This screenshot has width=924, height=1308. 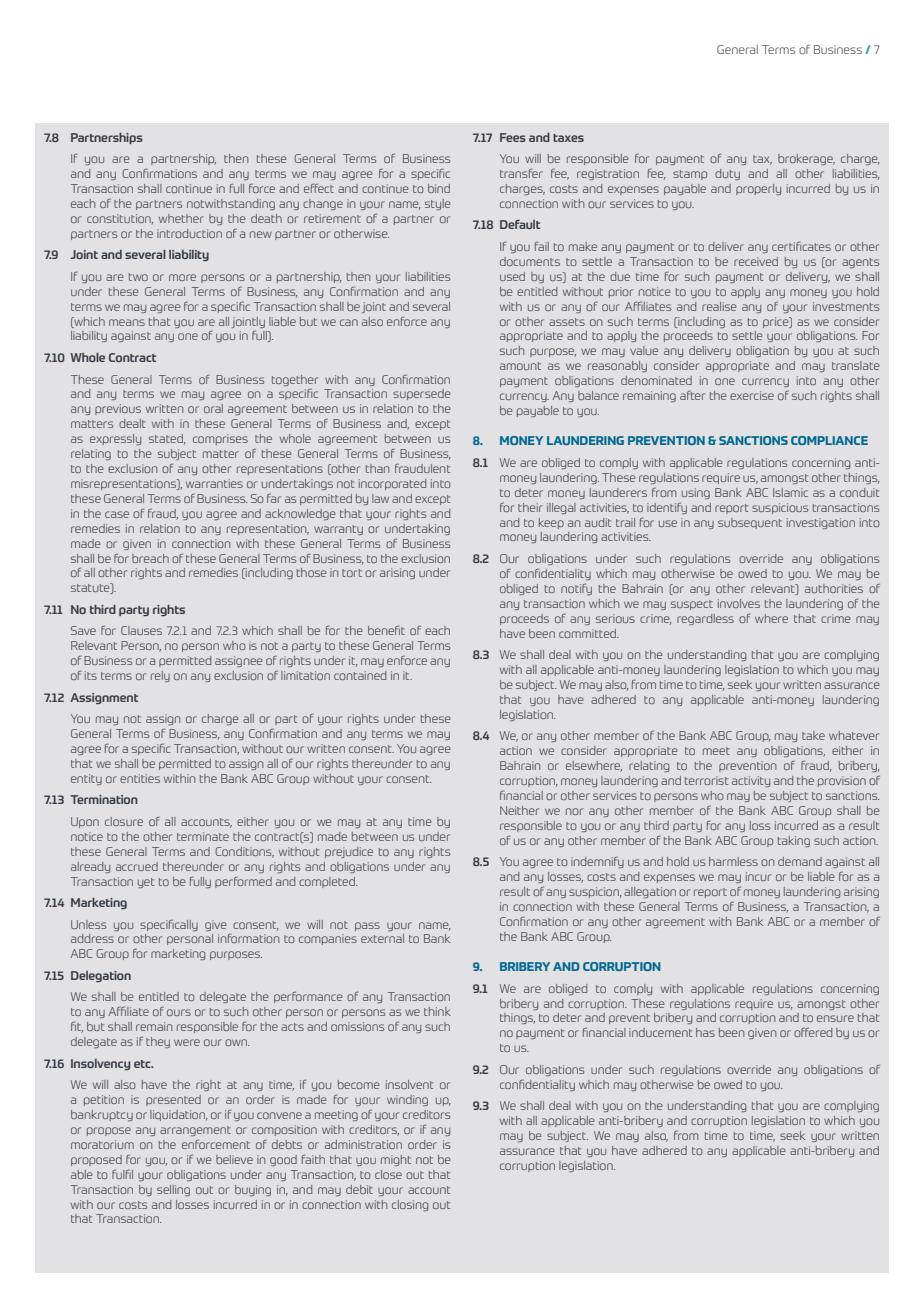 What do you see at coordinates (813, 1032) in the screenshot?
I see `offered` at bounding box center [813, 1032].
